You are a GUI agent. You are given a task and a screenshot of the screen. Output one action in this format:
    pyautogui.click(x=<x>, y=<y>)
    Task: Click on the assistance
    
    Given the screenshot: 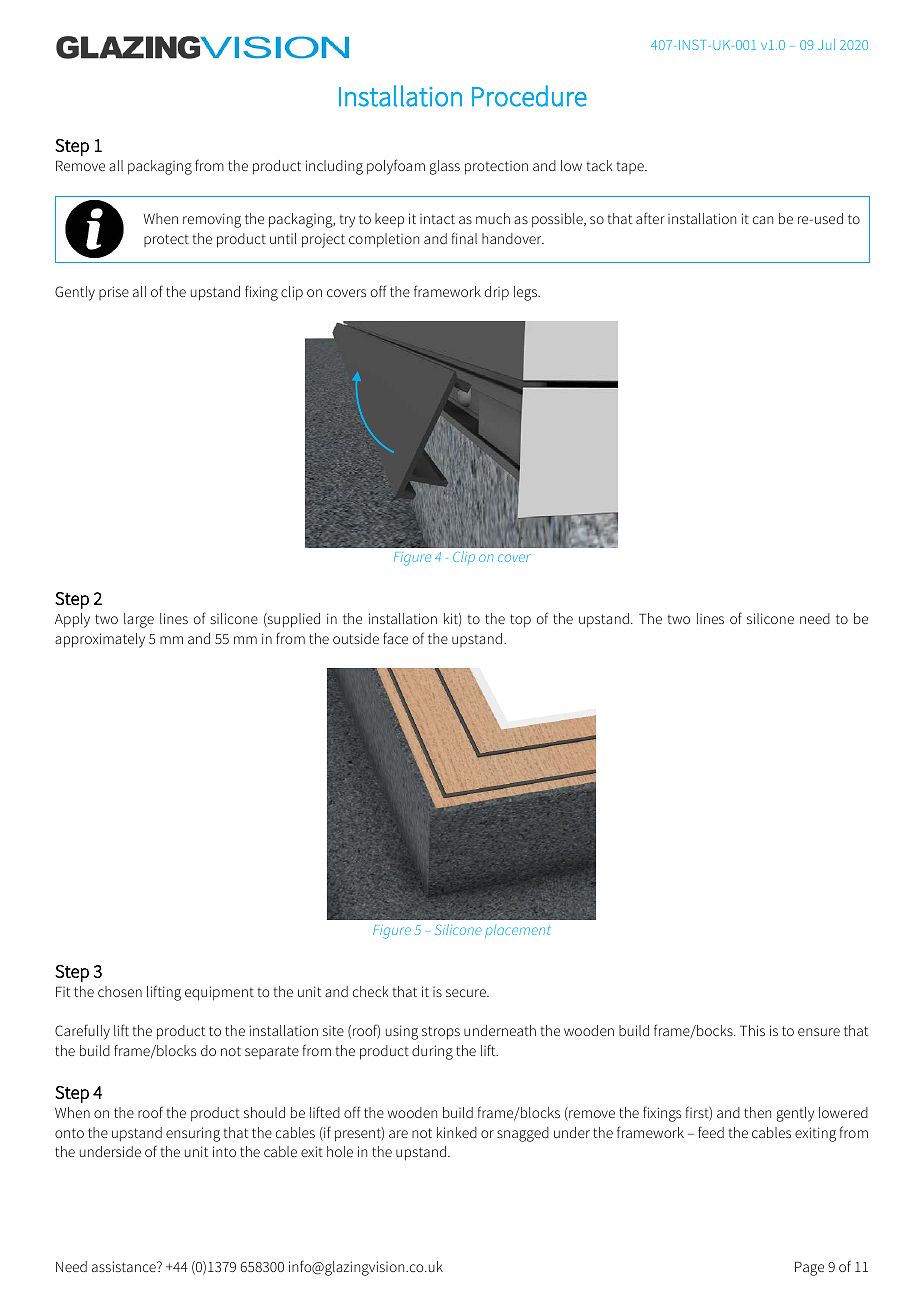 What is the action you would take?
    pyautogui.click(x=125, y=1266)
